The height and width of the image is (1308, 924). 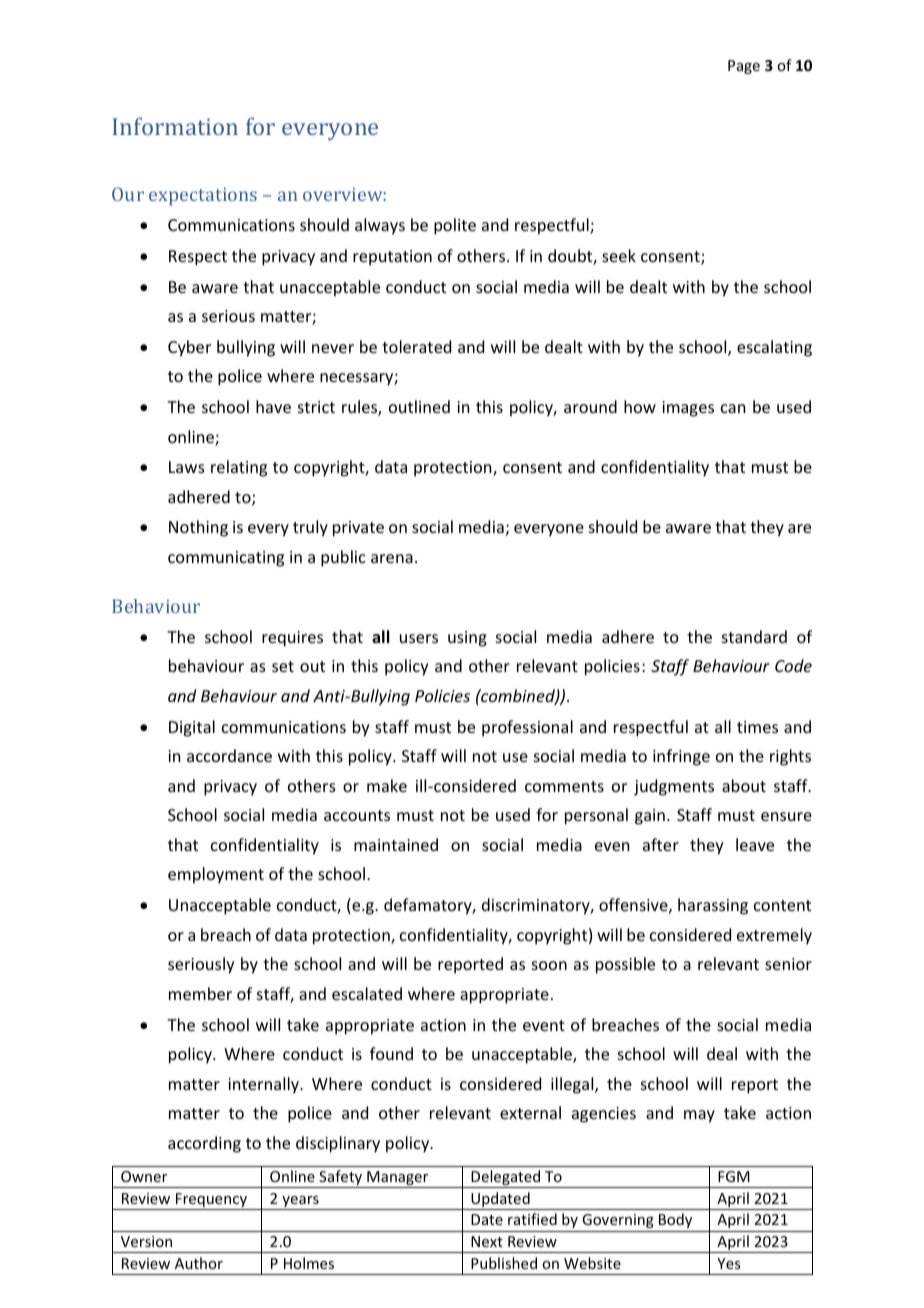 I want to click on Frequency, so click(x=211, y=1201).
